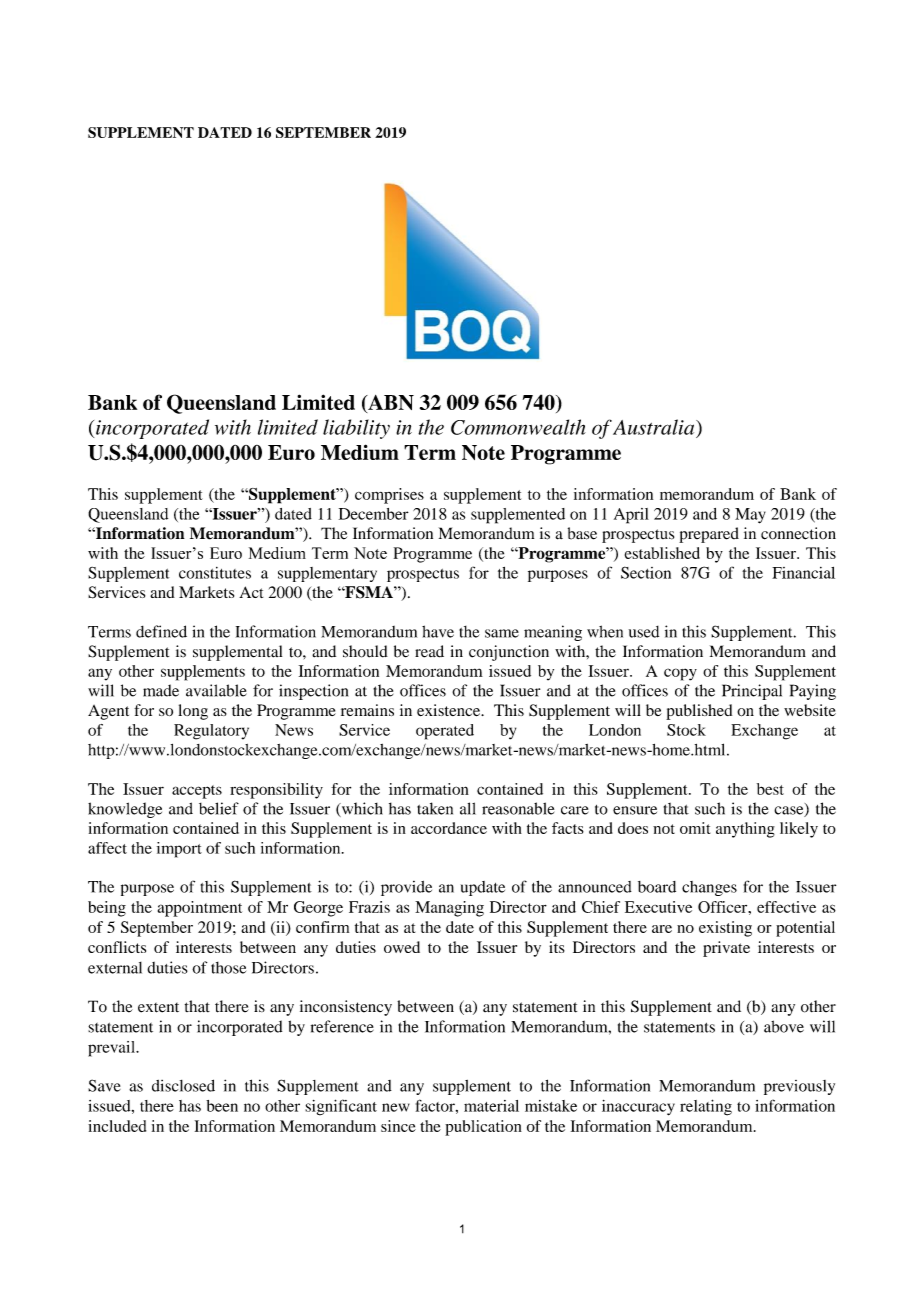 The image size is (924, 1308). Describe the element at coordinates (491, 1106) in the screenshot. I see `material` at that location.
